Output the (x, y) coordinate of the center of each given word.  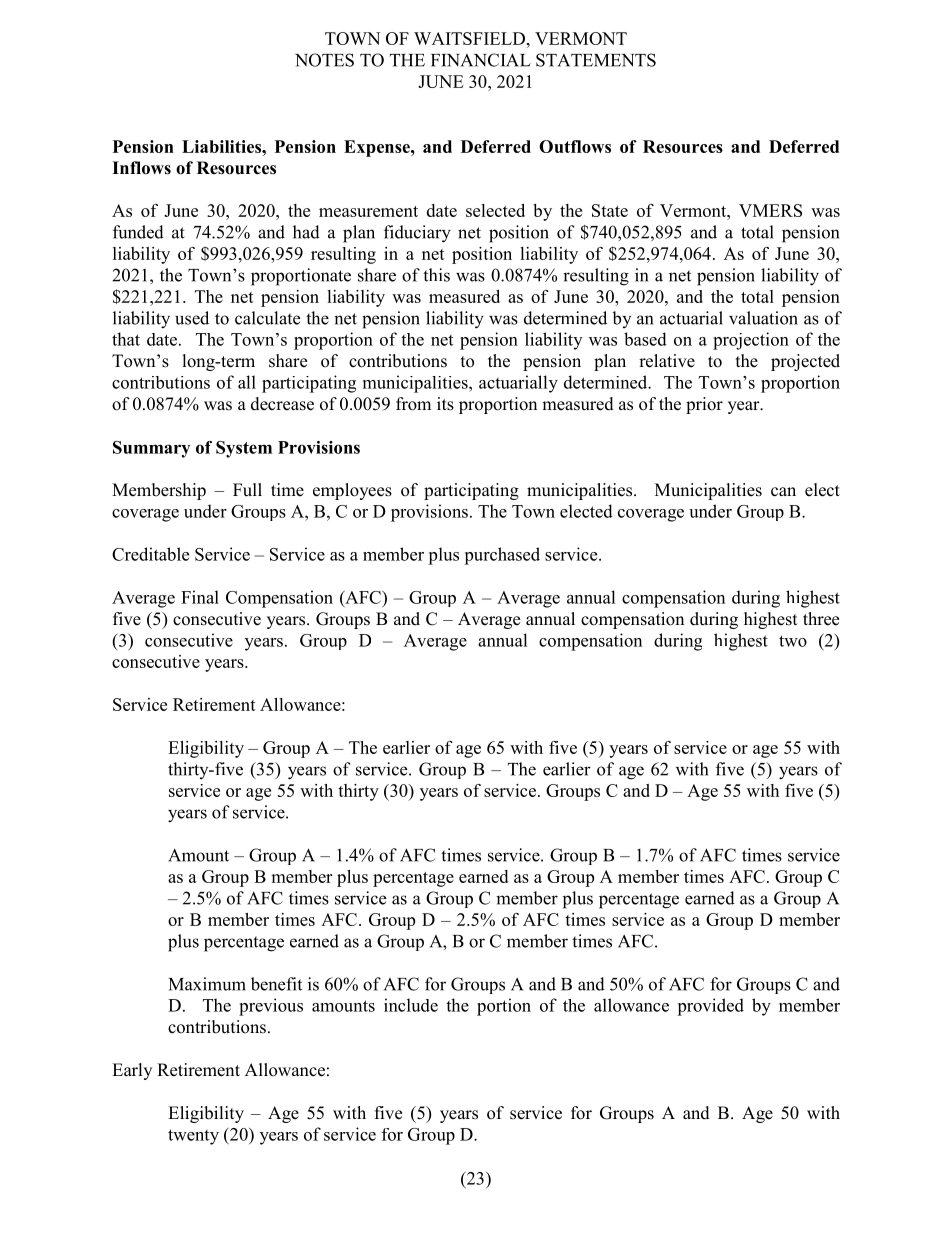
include (411, 1005)
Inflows (141, 168)
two (793, 641)
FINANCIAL (481, 60)
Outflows (575, 146)
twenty (193, 1137)
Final (200, 597)
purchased (502, 556)
